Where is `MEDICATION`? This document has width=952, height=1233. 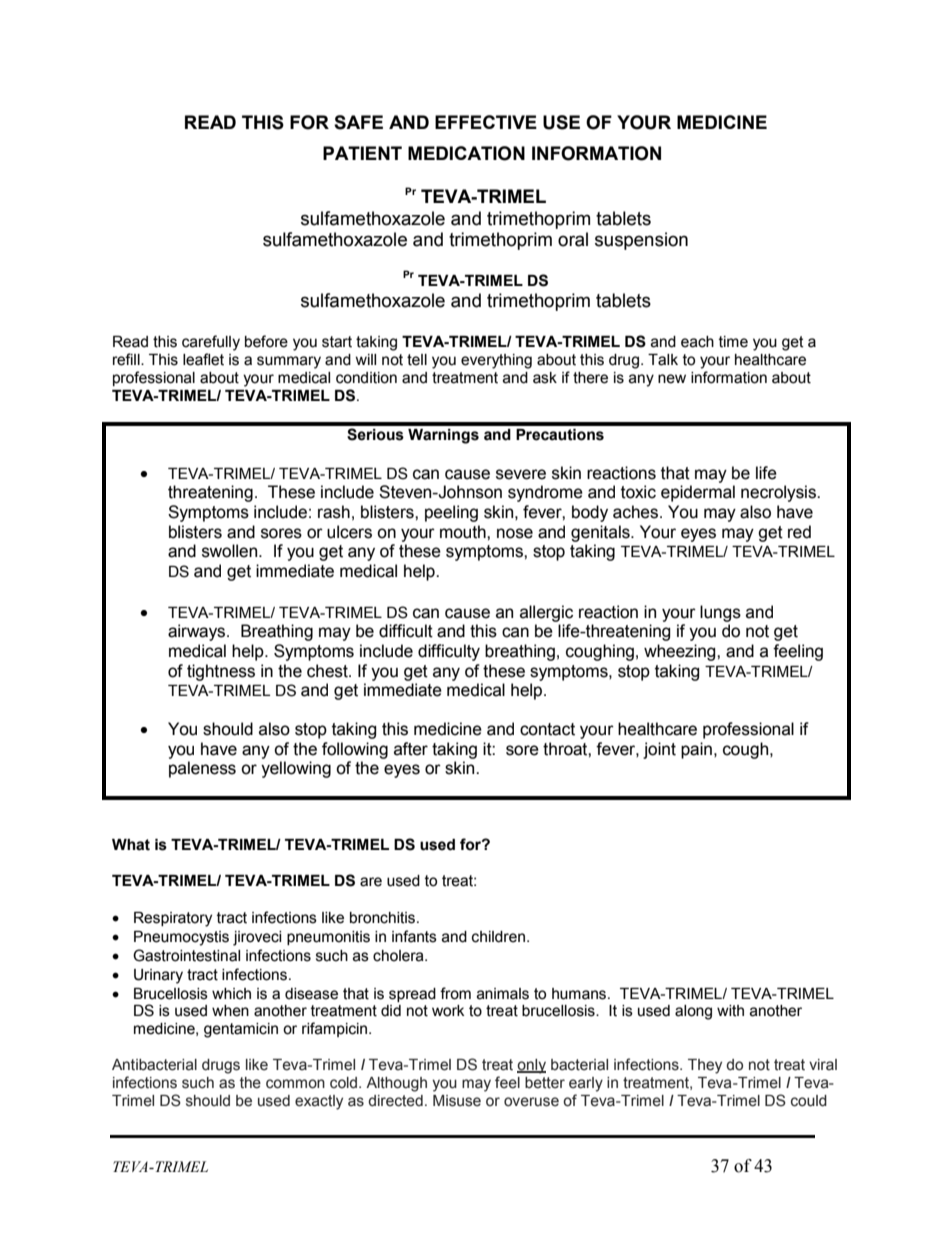
MEDICATION is located at coordinates (466, 153).
